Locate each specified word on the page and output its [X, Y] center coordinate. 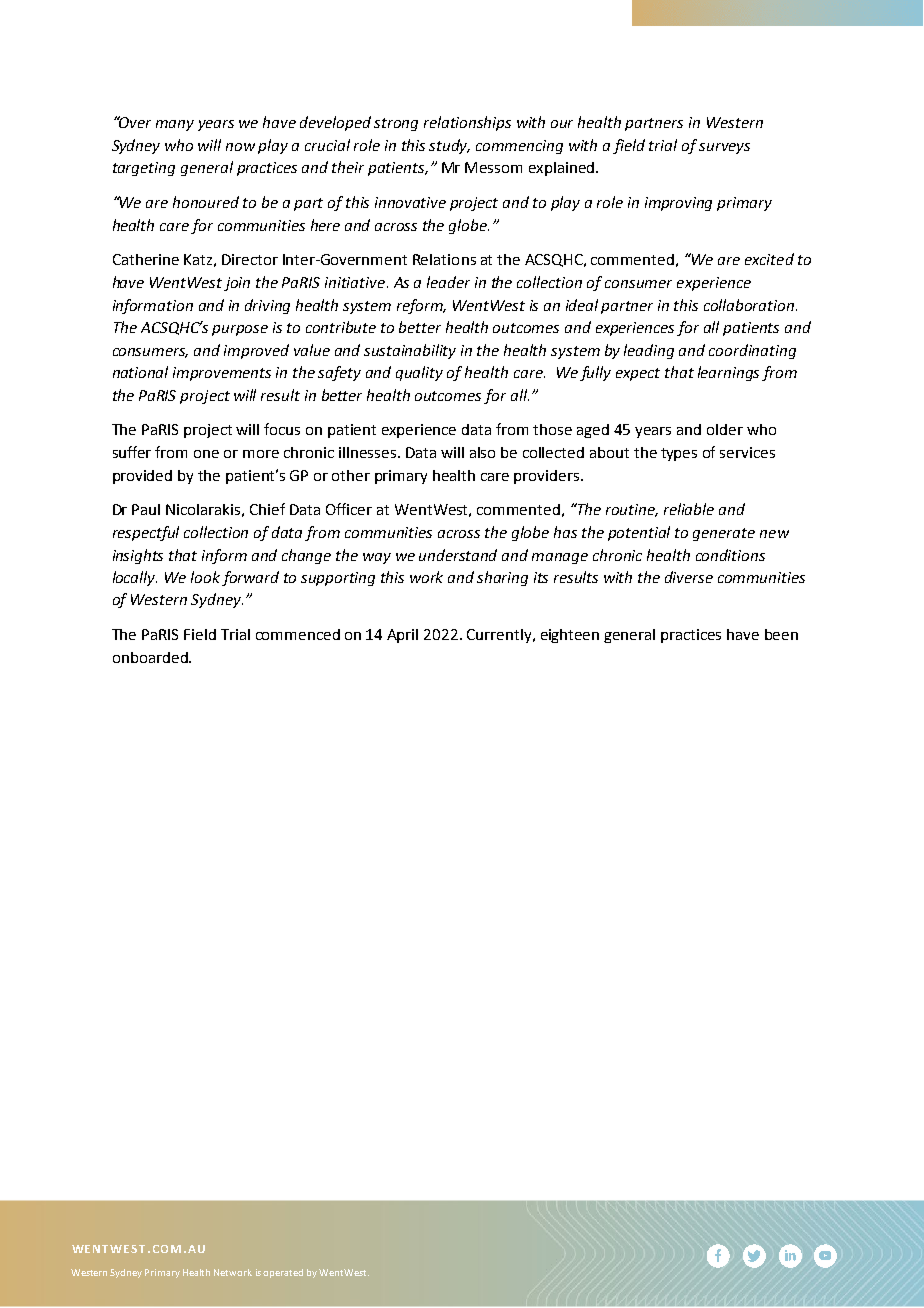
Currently [500, 636]
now [240, 147]
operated [283, 1273]
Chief [267, 509]
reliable [689, 509]
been [781, 634]
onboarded [151, 657]
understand [458, 555]
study [449, 146]
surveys [724, 148]
